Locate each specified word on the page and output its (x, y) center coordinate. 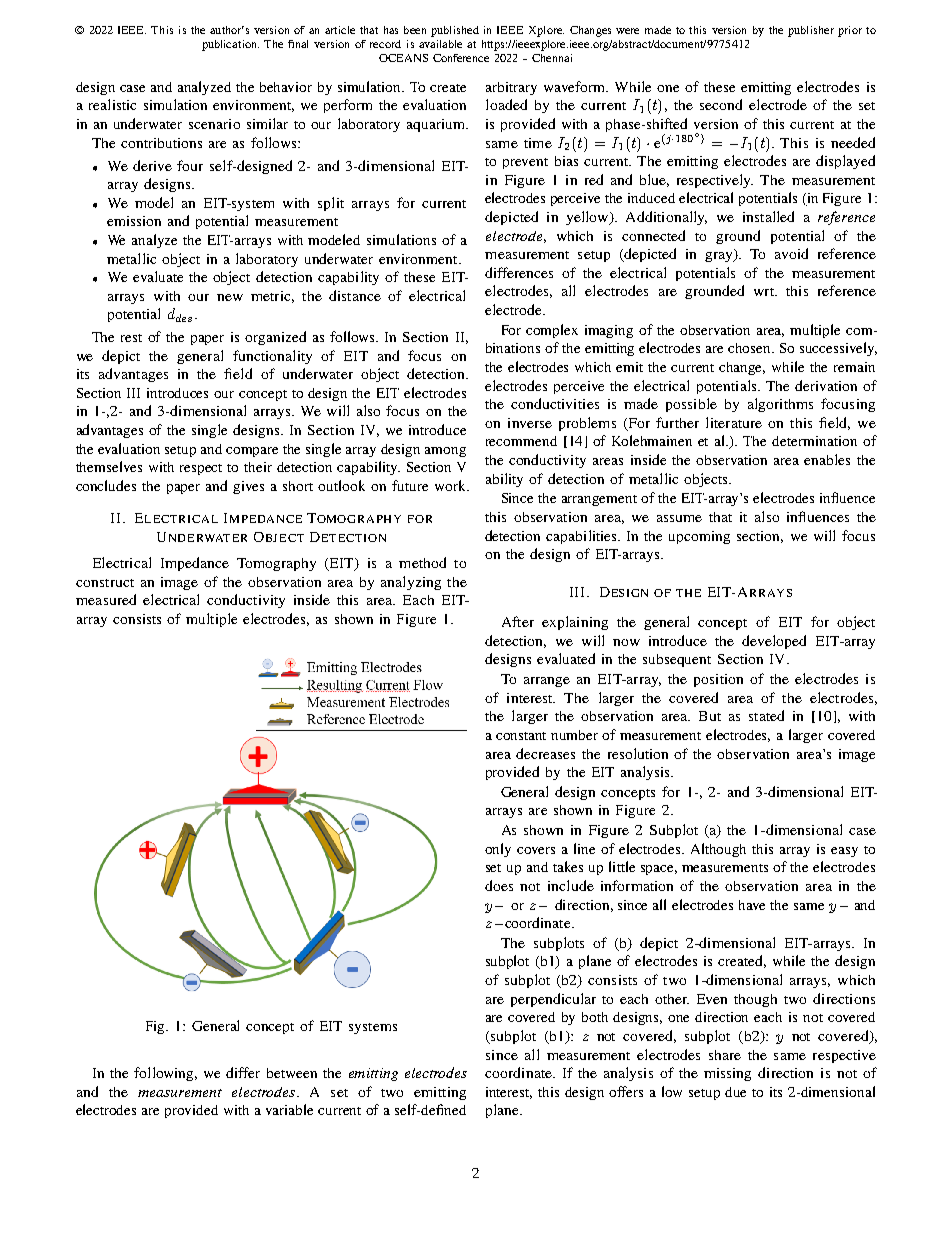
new (230, 297)
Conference (461, 58)
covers (536, 850)
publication (230, 45)
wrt (765, 292)
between (292, 1073)
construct (105, 583)
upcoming (699, 537)
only (498, 850)
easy (844, 852)
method (422, 562)
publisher (811, 31)
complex (552, 331)
